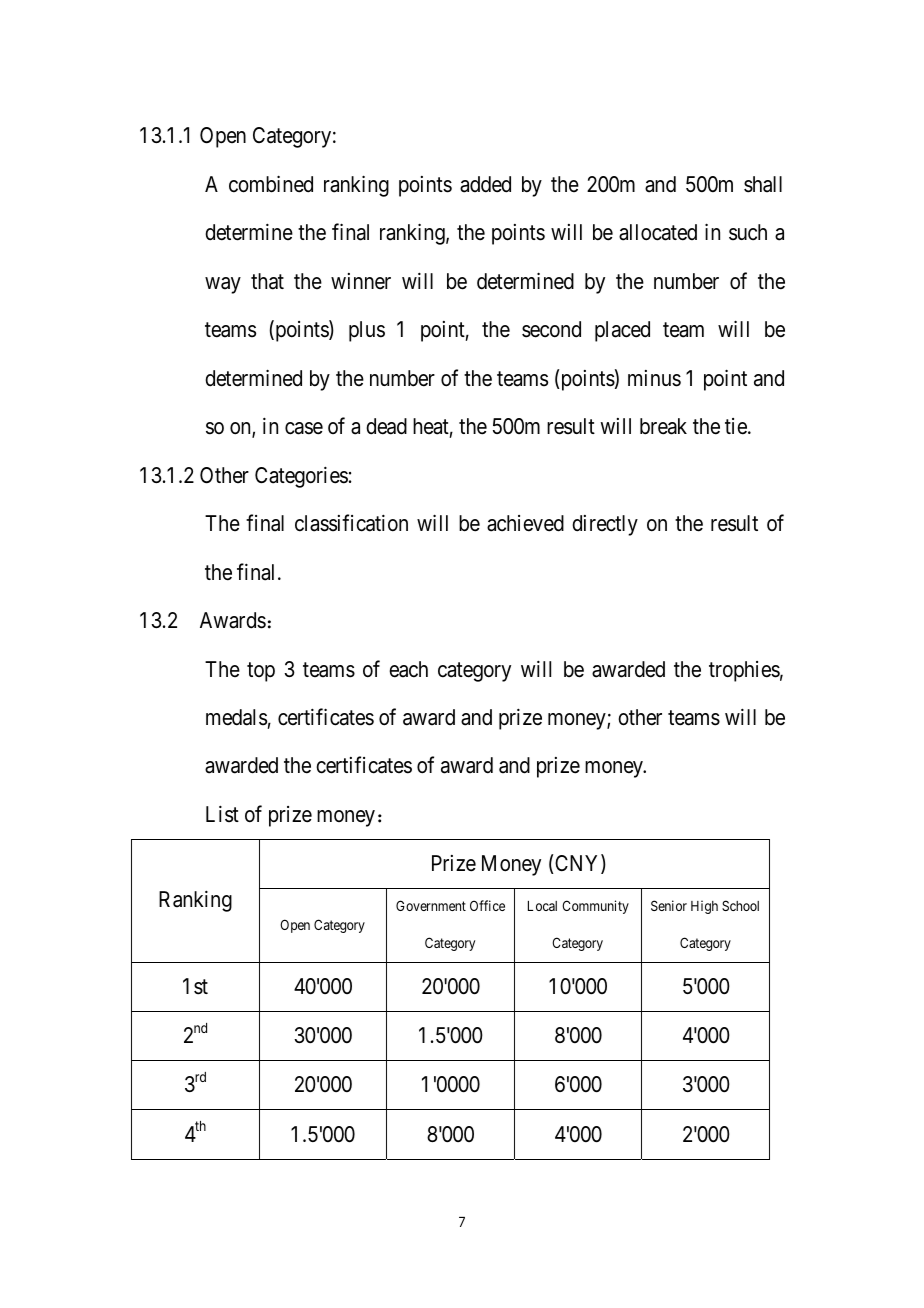 The height and width of the screenshot is (1308, 924). Describe the element at coordinates (301, 477) in the screenshot. I see `Categories` at that location.
